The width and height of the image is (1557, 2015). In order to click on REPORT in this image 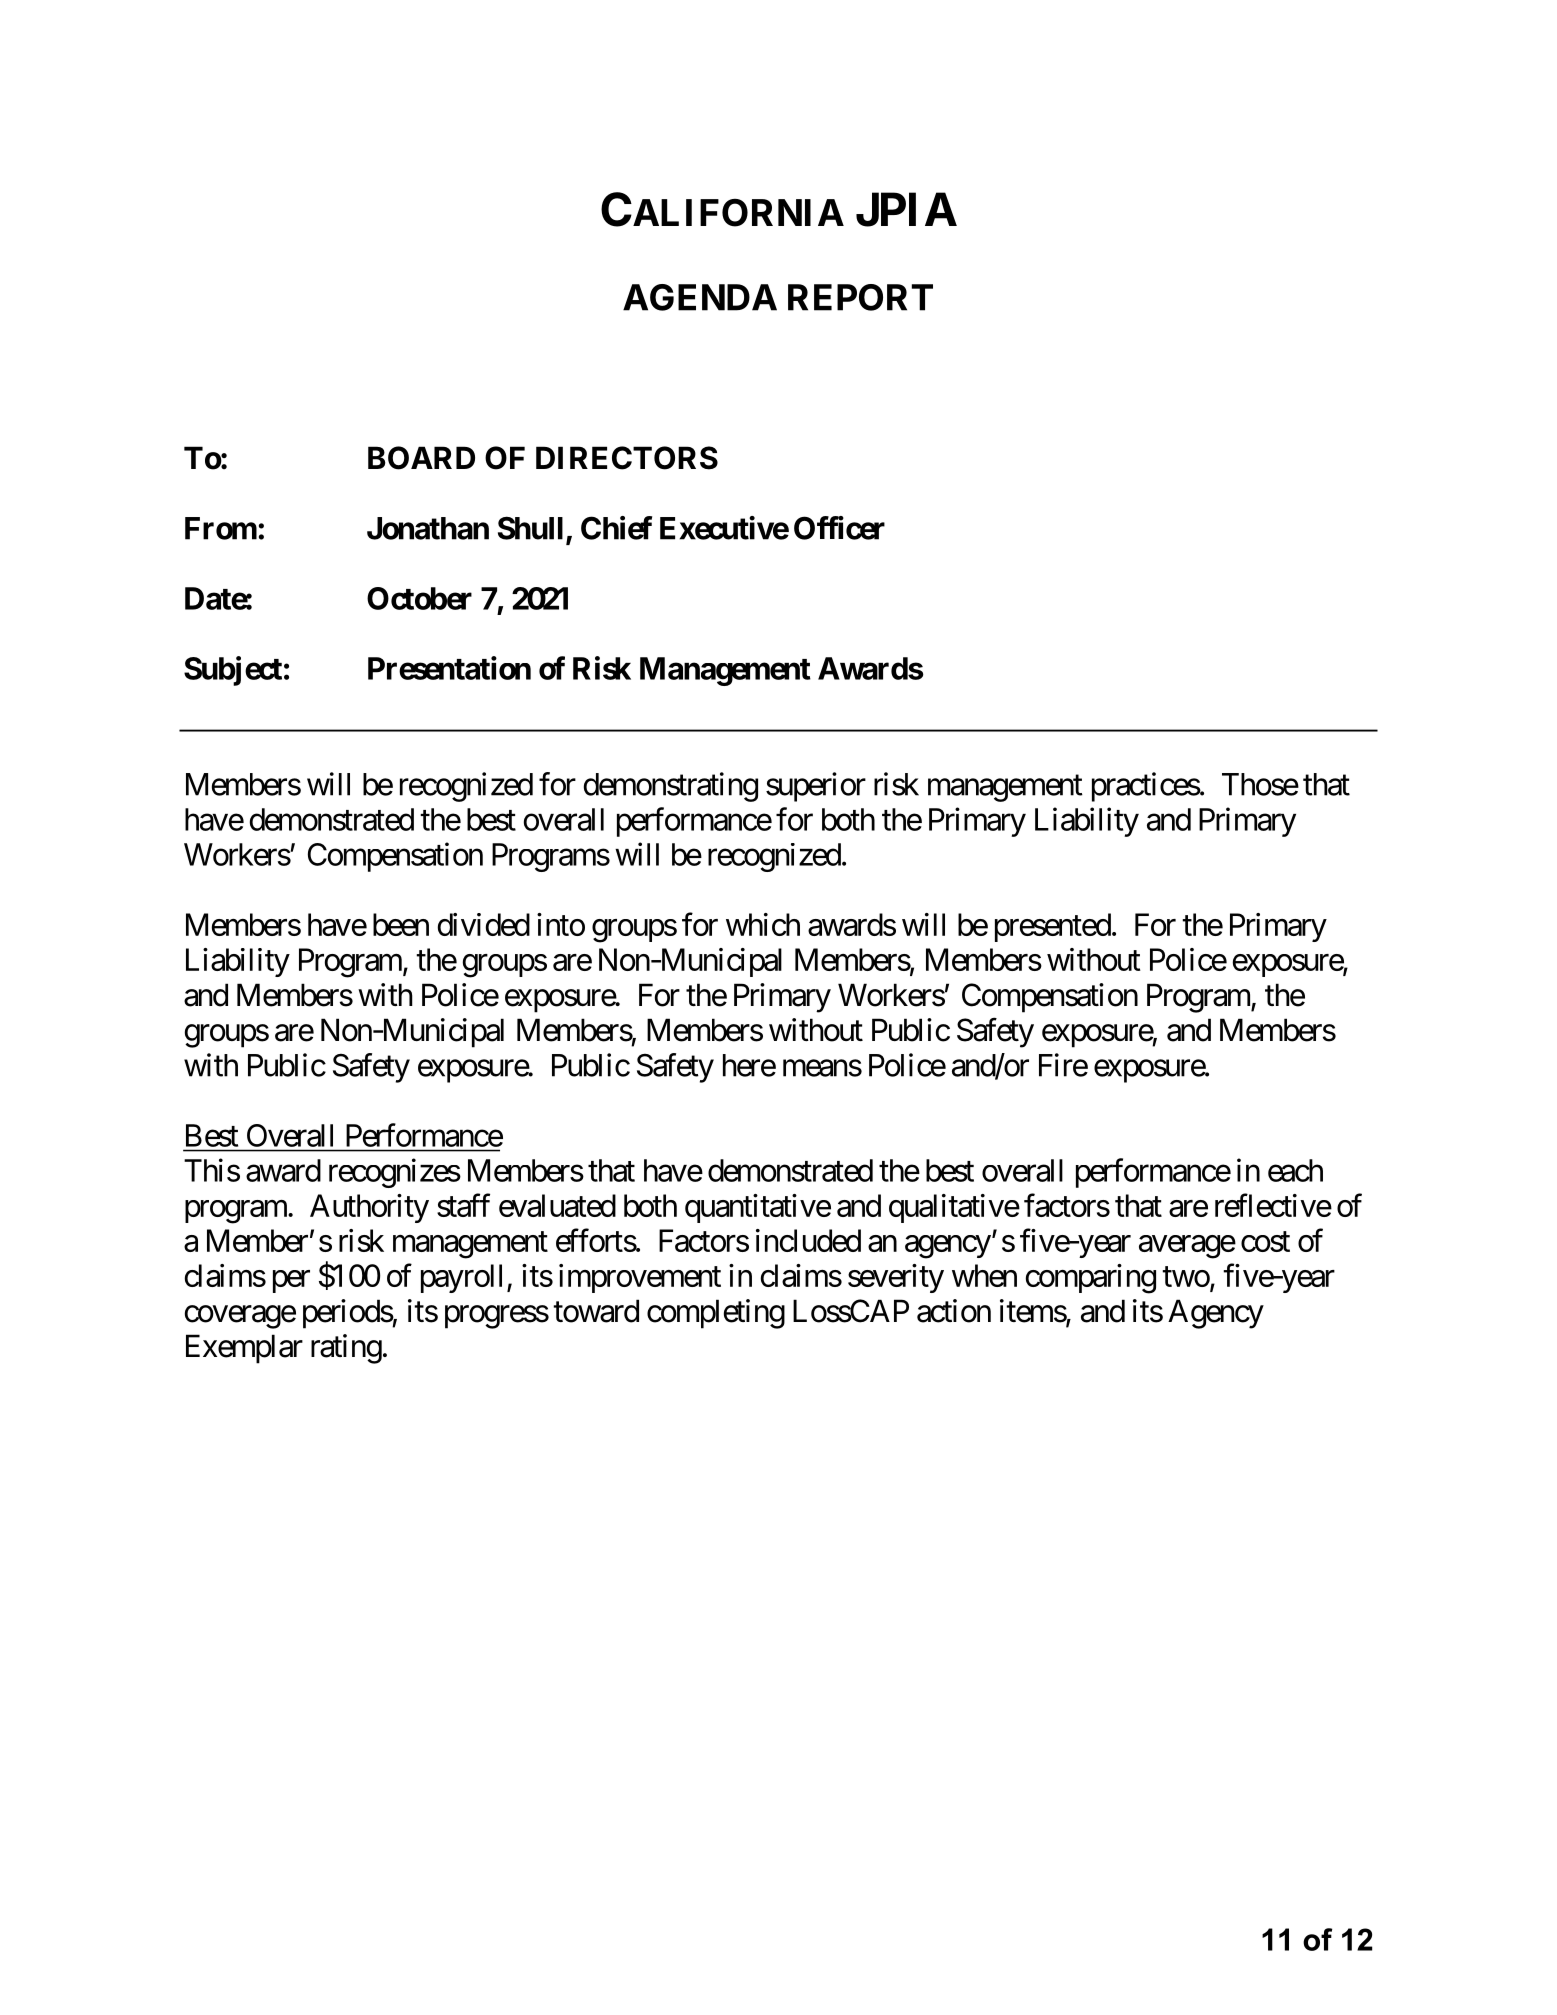, I will do `click(860, 297)`.
